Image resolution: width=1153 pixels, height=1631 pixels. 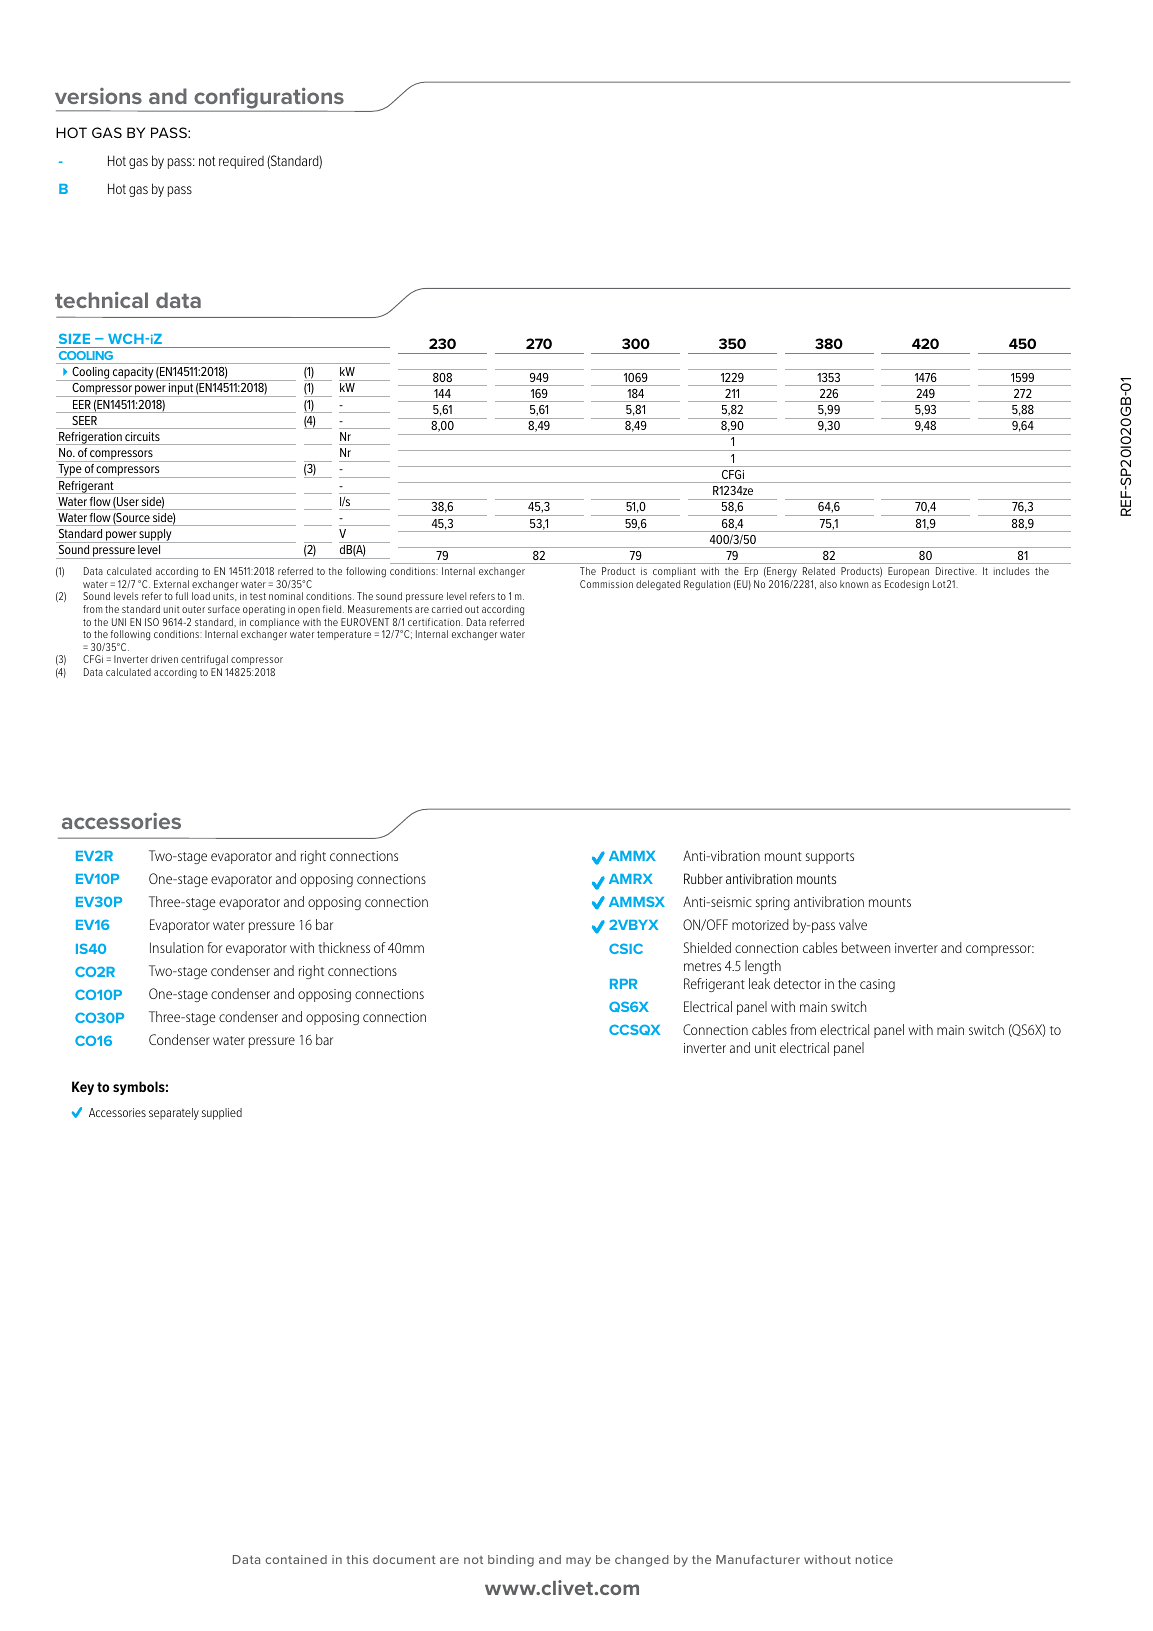 What do you see at coordinates (877, 985) in the image?
I see `casing` at bounding box center [877, 985].
